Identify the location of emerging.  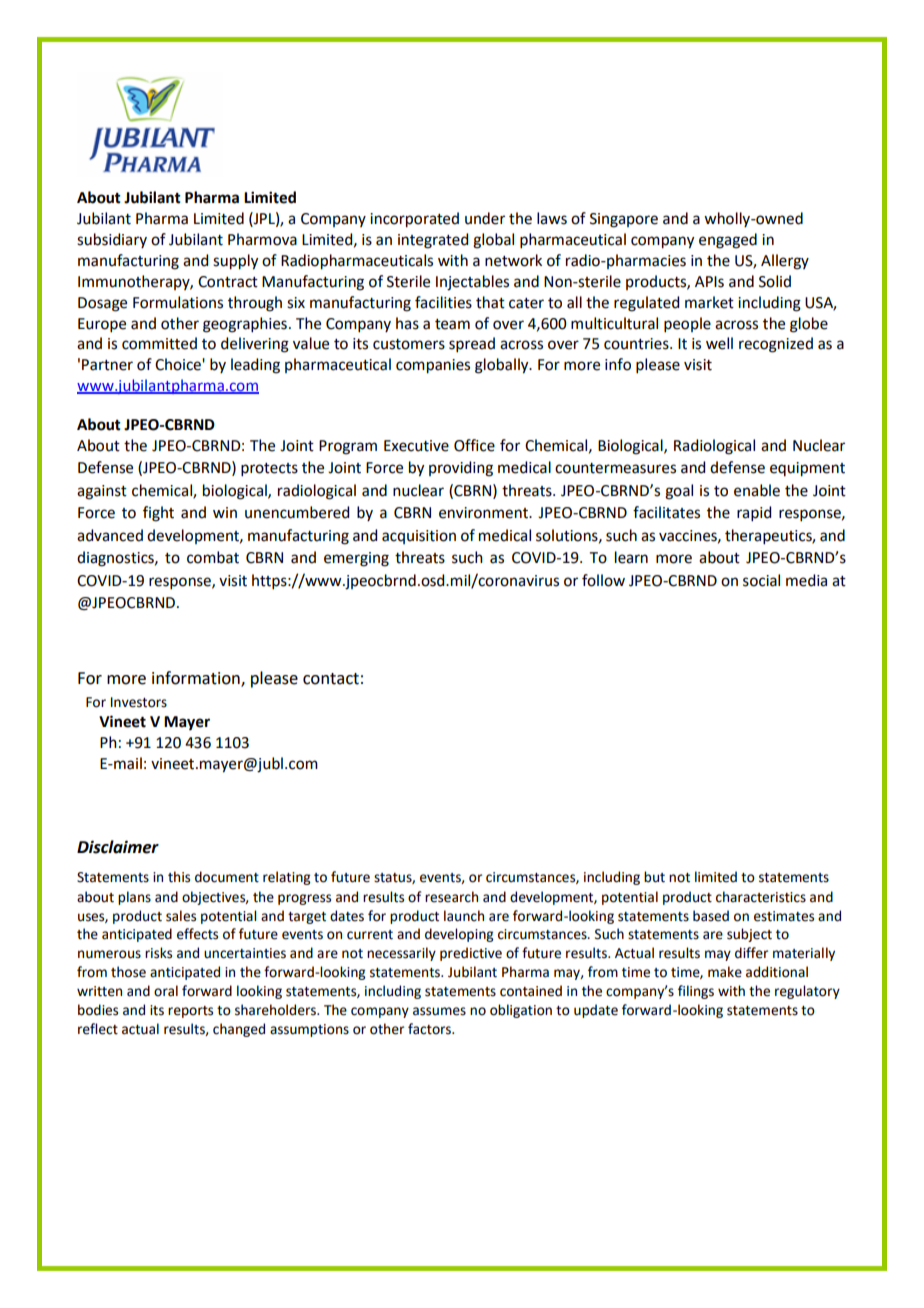
(356, 559).
